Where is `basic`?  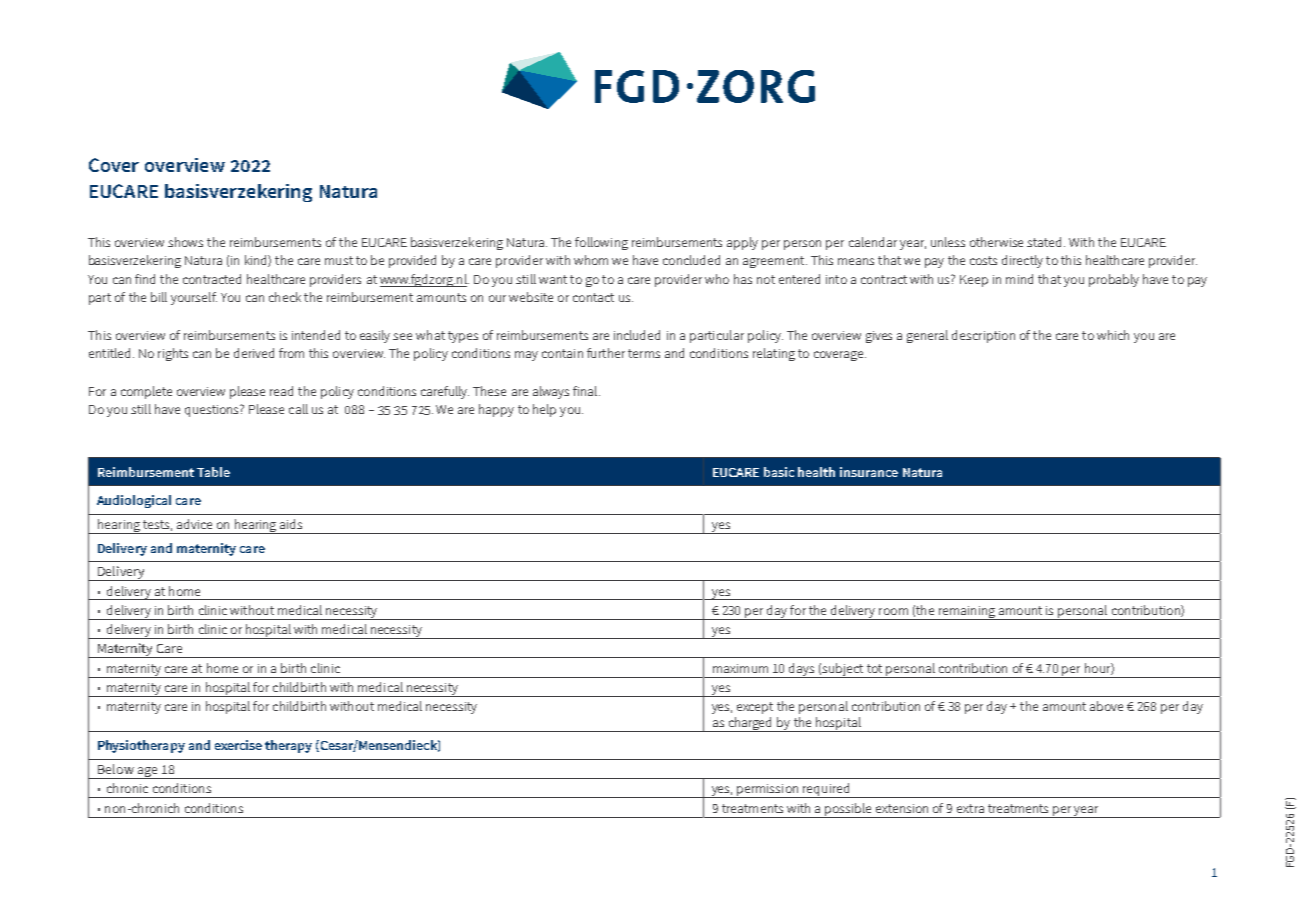 basic is located at coordinates (779, 472).
